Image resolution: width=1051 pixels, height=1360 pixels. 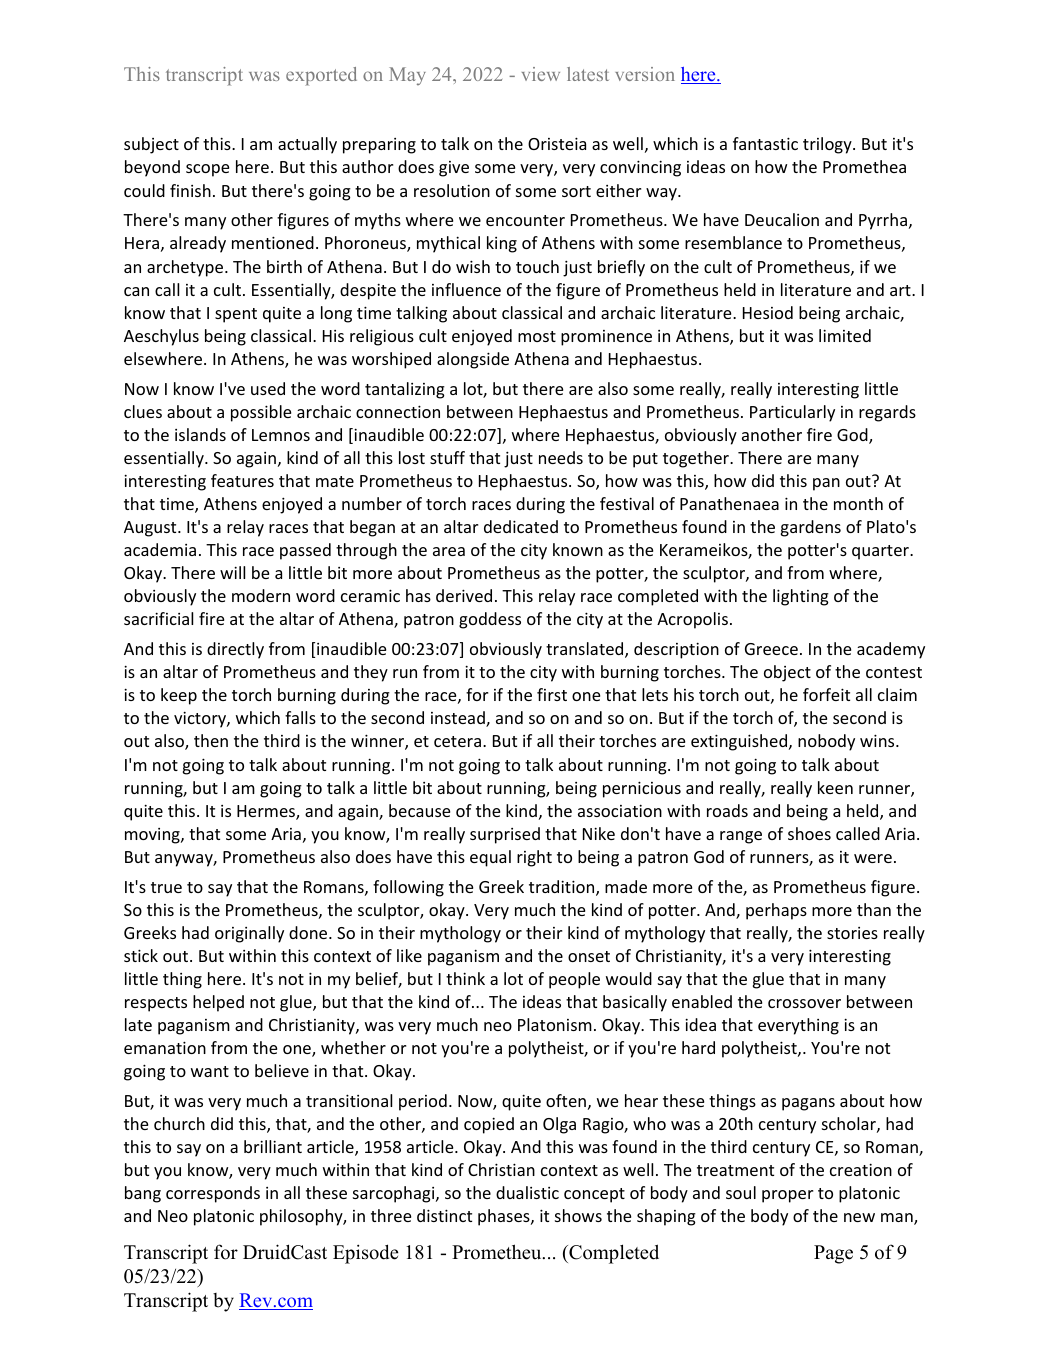 I want to click on directly, so click(x=235, y=650).
